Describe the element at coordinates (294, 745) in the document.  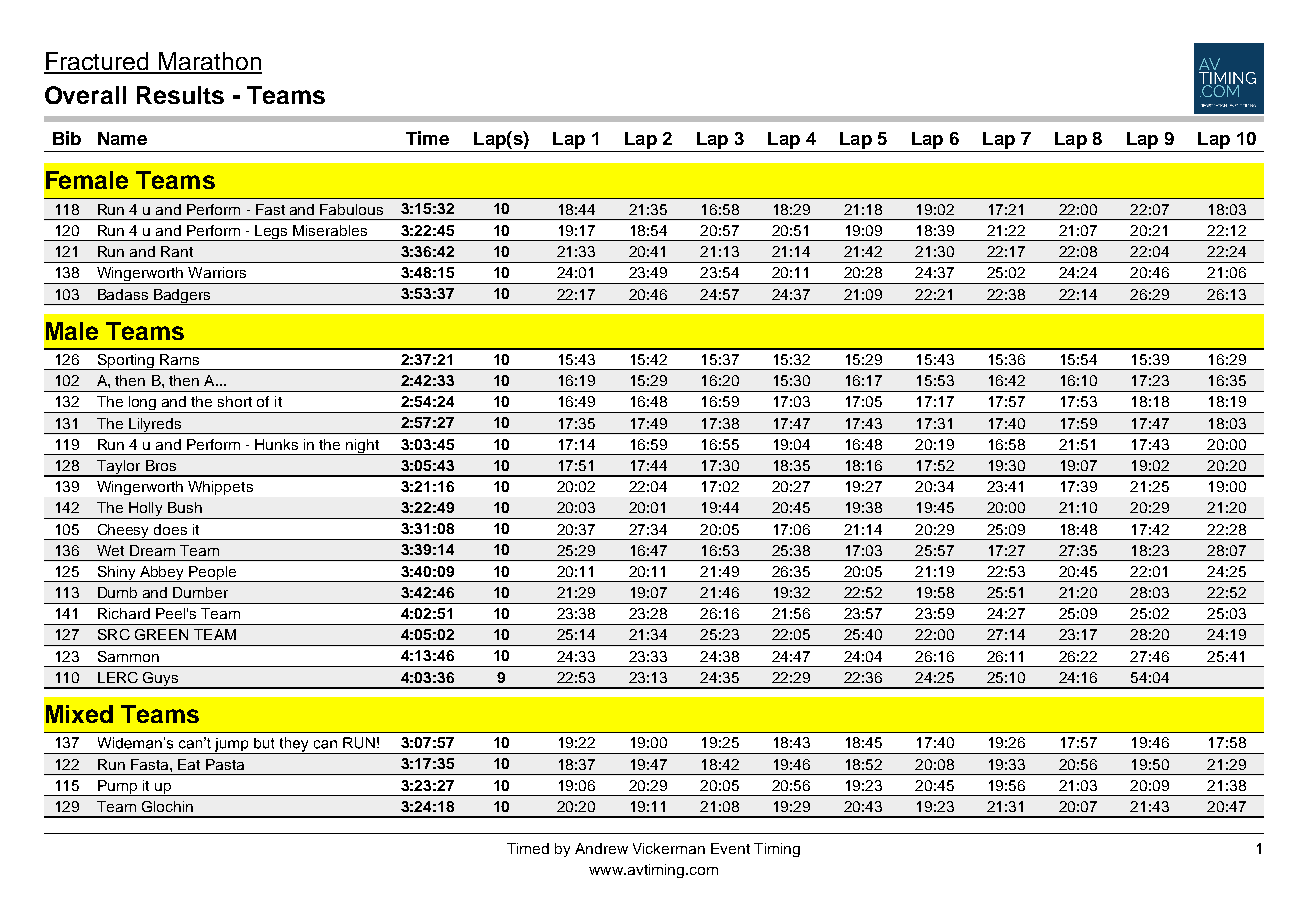
I see `they` at that location.
